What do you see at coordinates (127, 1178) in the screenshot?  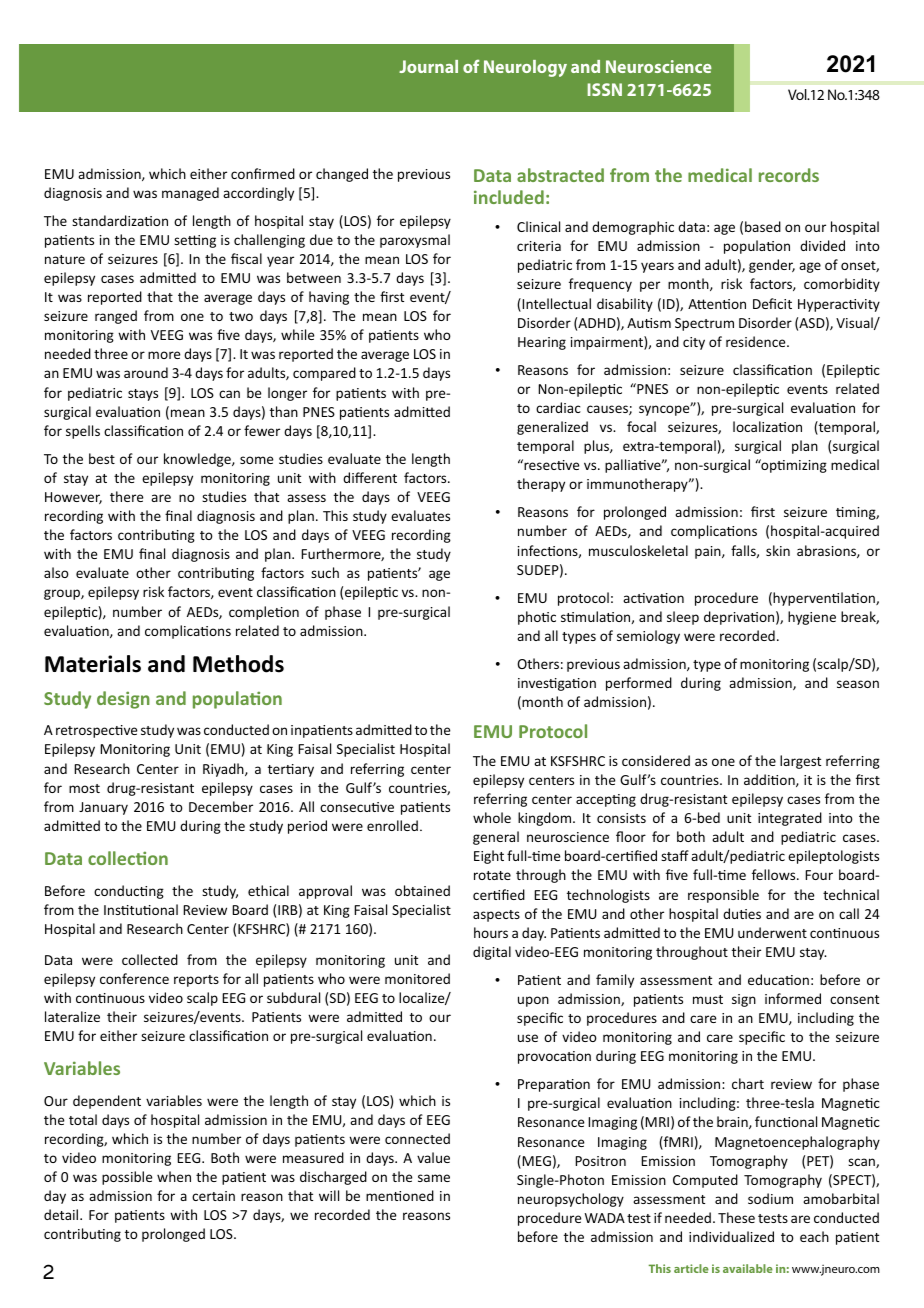 I see `possible` at bounding box center [127, 1178].
